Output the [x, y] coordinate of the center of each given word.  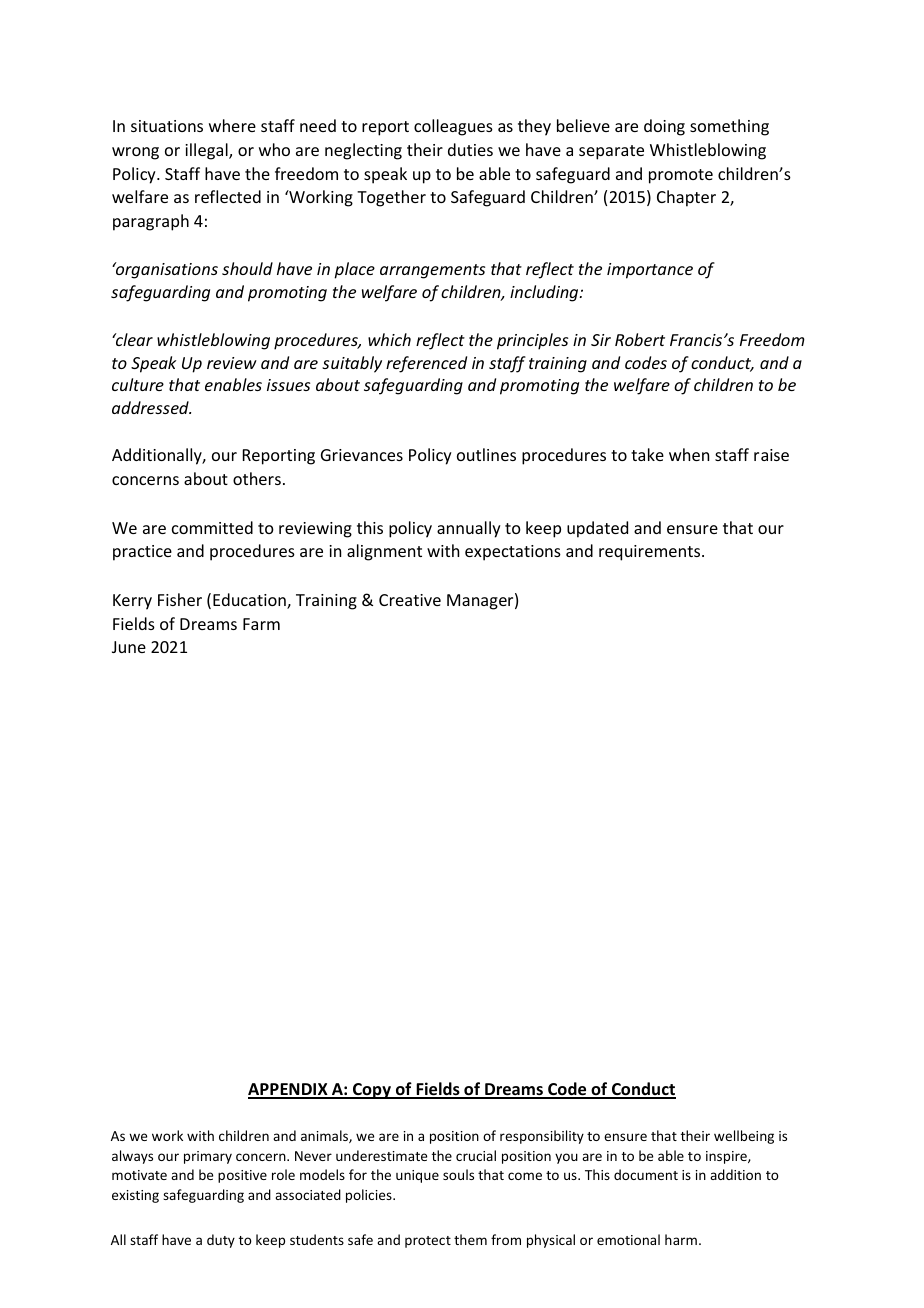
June [129, 647]
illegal [207, 151]
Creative [410, 600]
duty [221, 1241]
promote [681, 176]
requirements [651, 553]
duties [470, 149]
